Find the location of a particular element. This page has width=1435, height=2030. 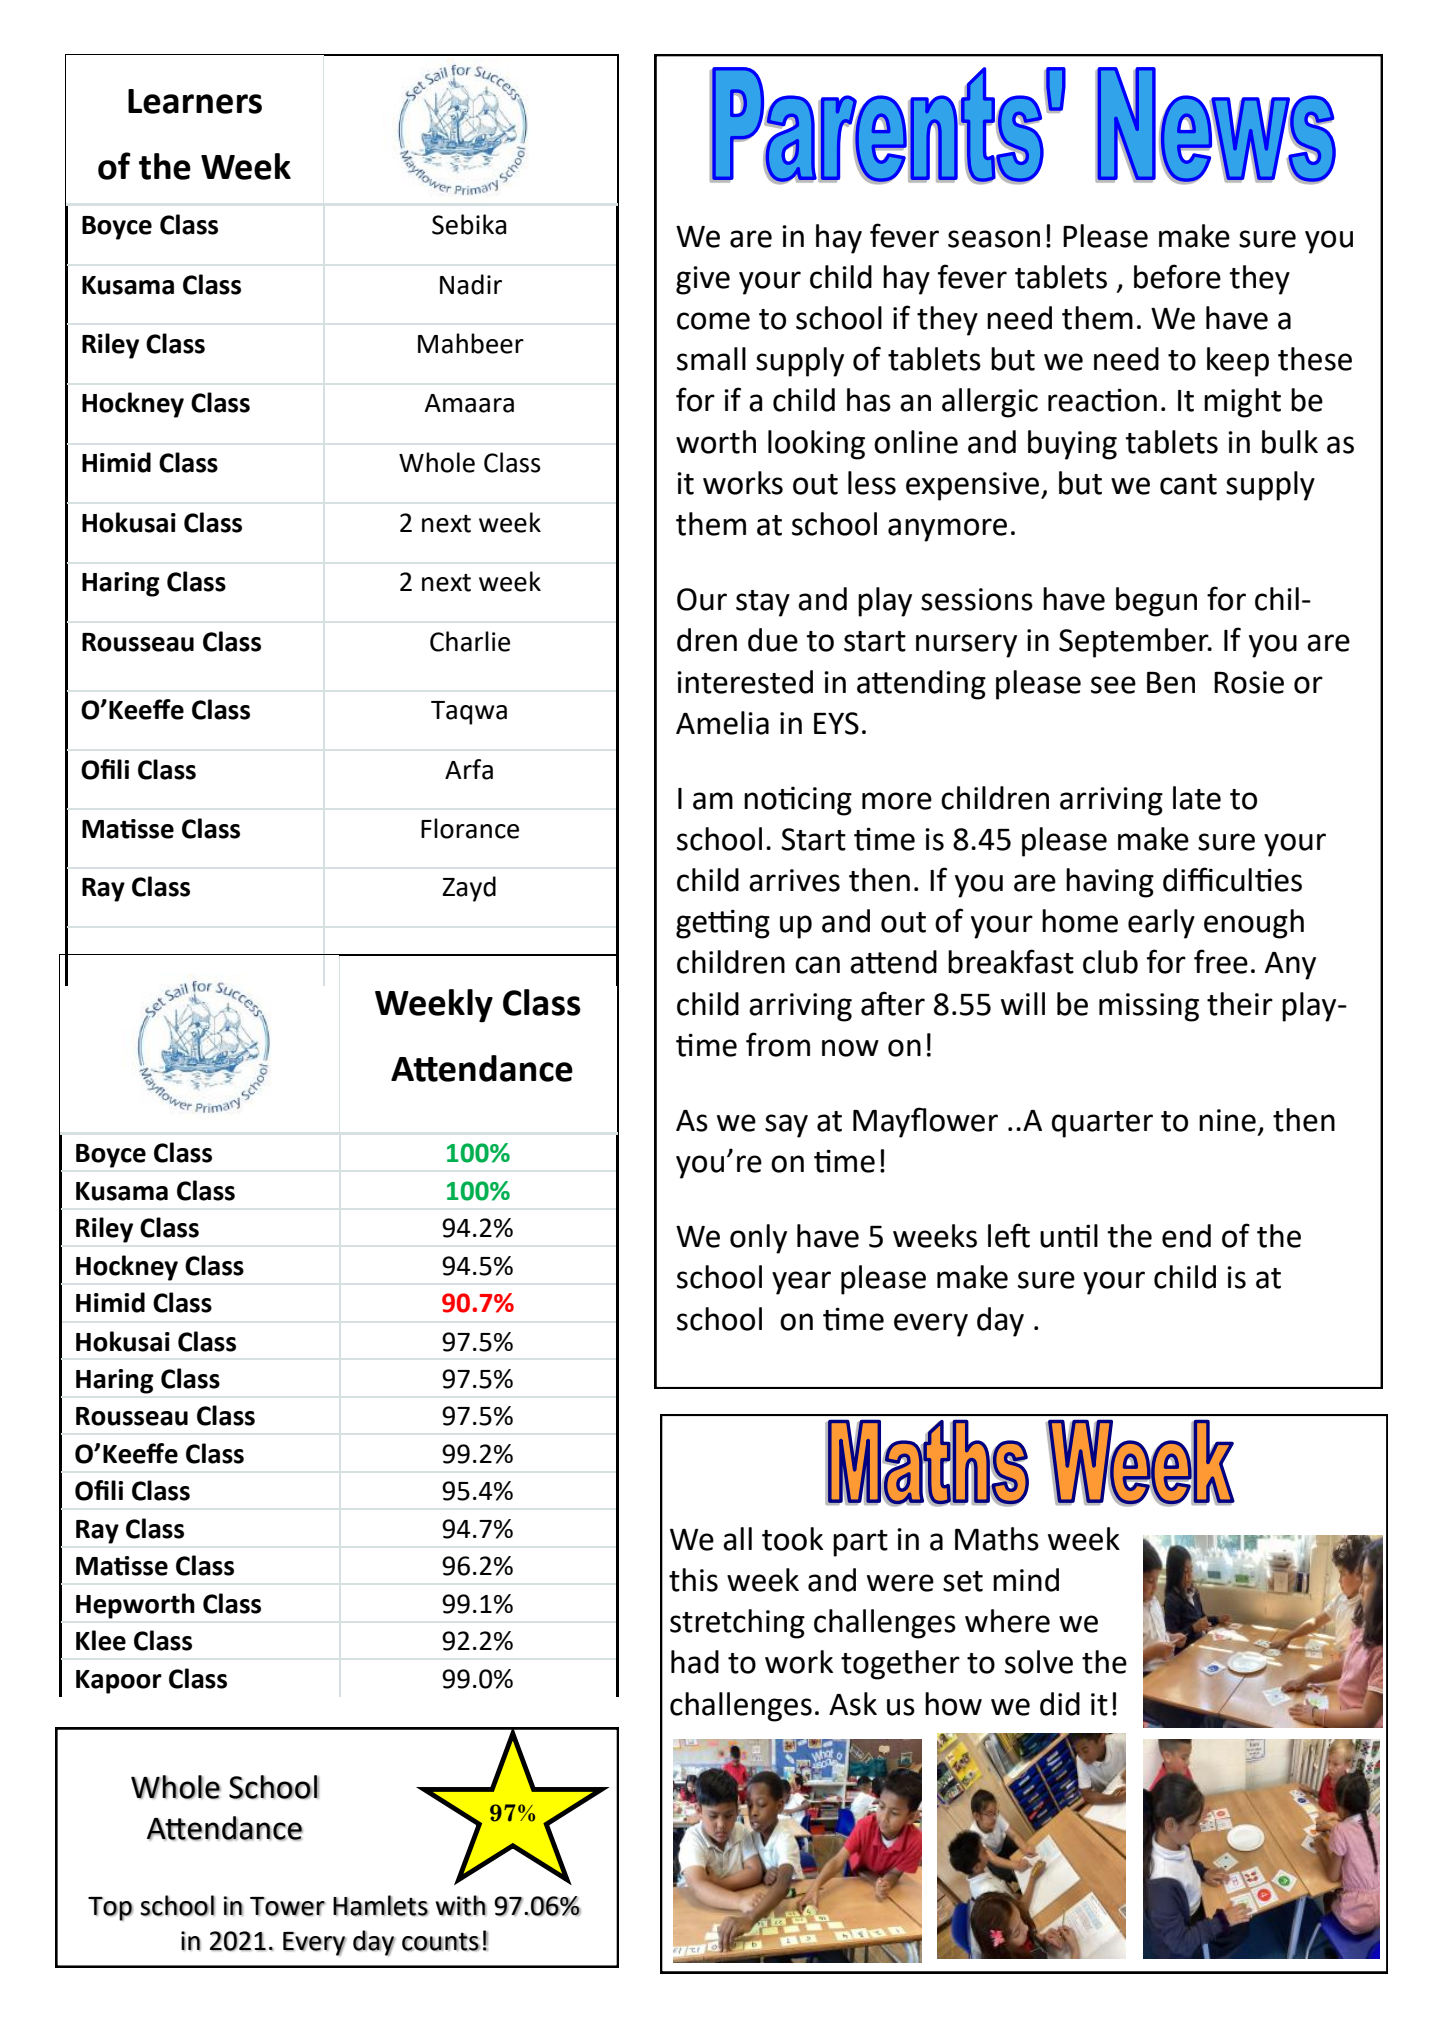

Zayd is located at coordinates (469, 889).
